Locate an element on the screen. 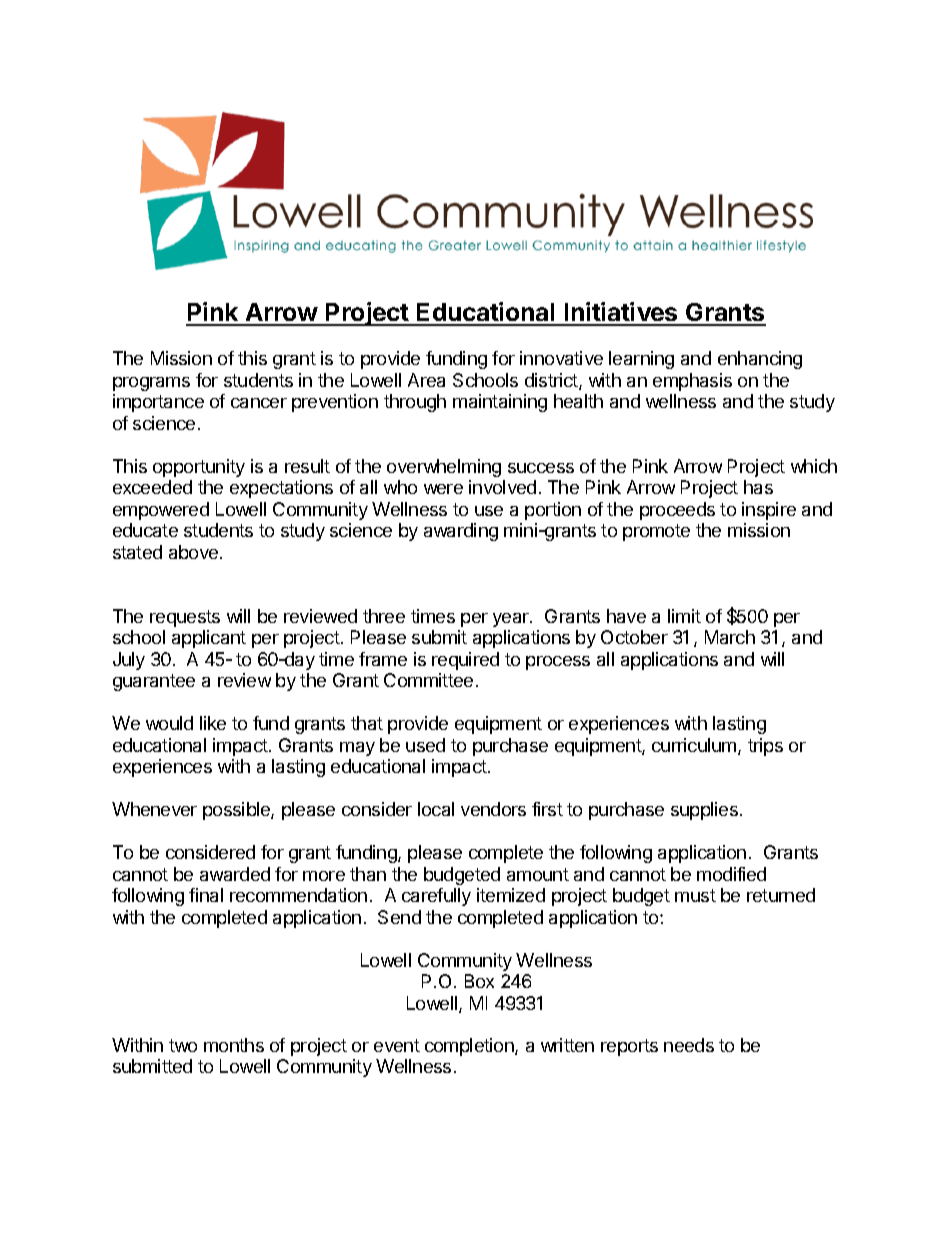 The height and width of the screenshot is (1233, 952). awarding is located at coordinates (461, 532).
